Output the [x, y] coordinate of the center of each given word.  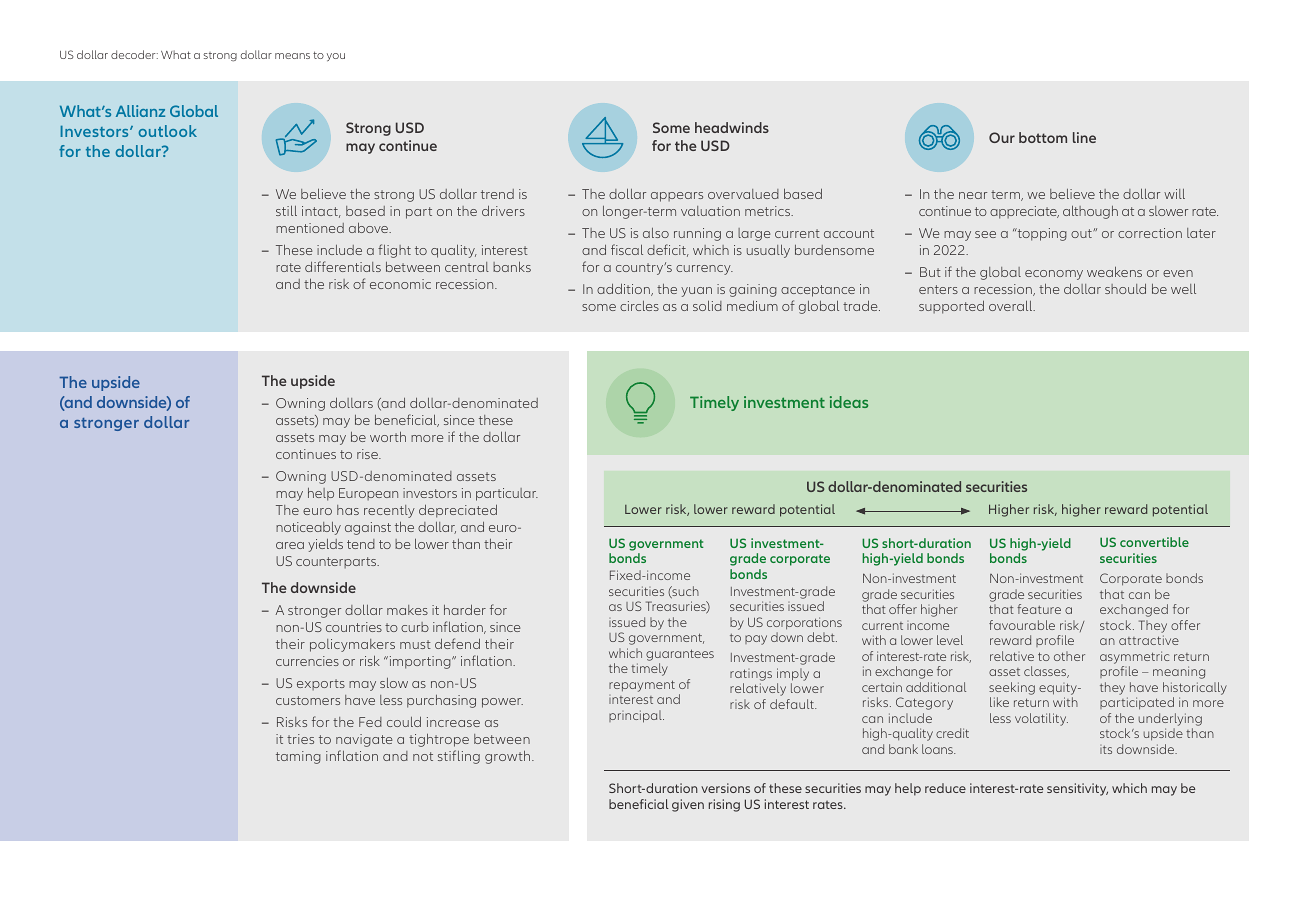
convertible [1154, 542]
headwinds [732, 127]
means [292, 56]
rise [368, 454]
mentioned [310, 228]
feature [1039, 609]
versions [725, 788]
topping [1041, 234]
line [1084, 137]
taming [298, 757]
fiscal [627, 249]
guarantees [680, 655]
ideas [849, 402]
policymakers [352, 645]
